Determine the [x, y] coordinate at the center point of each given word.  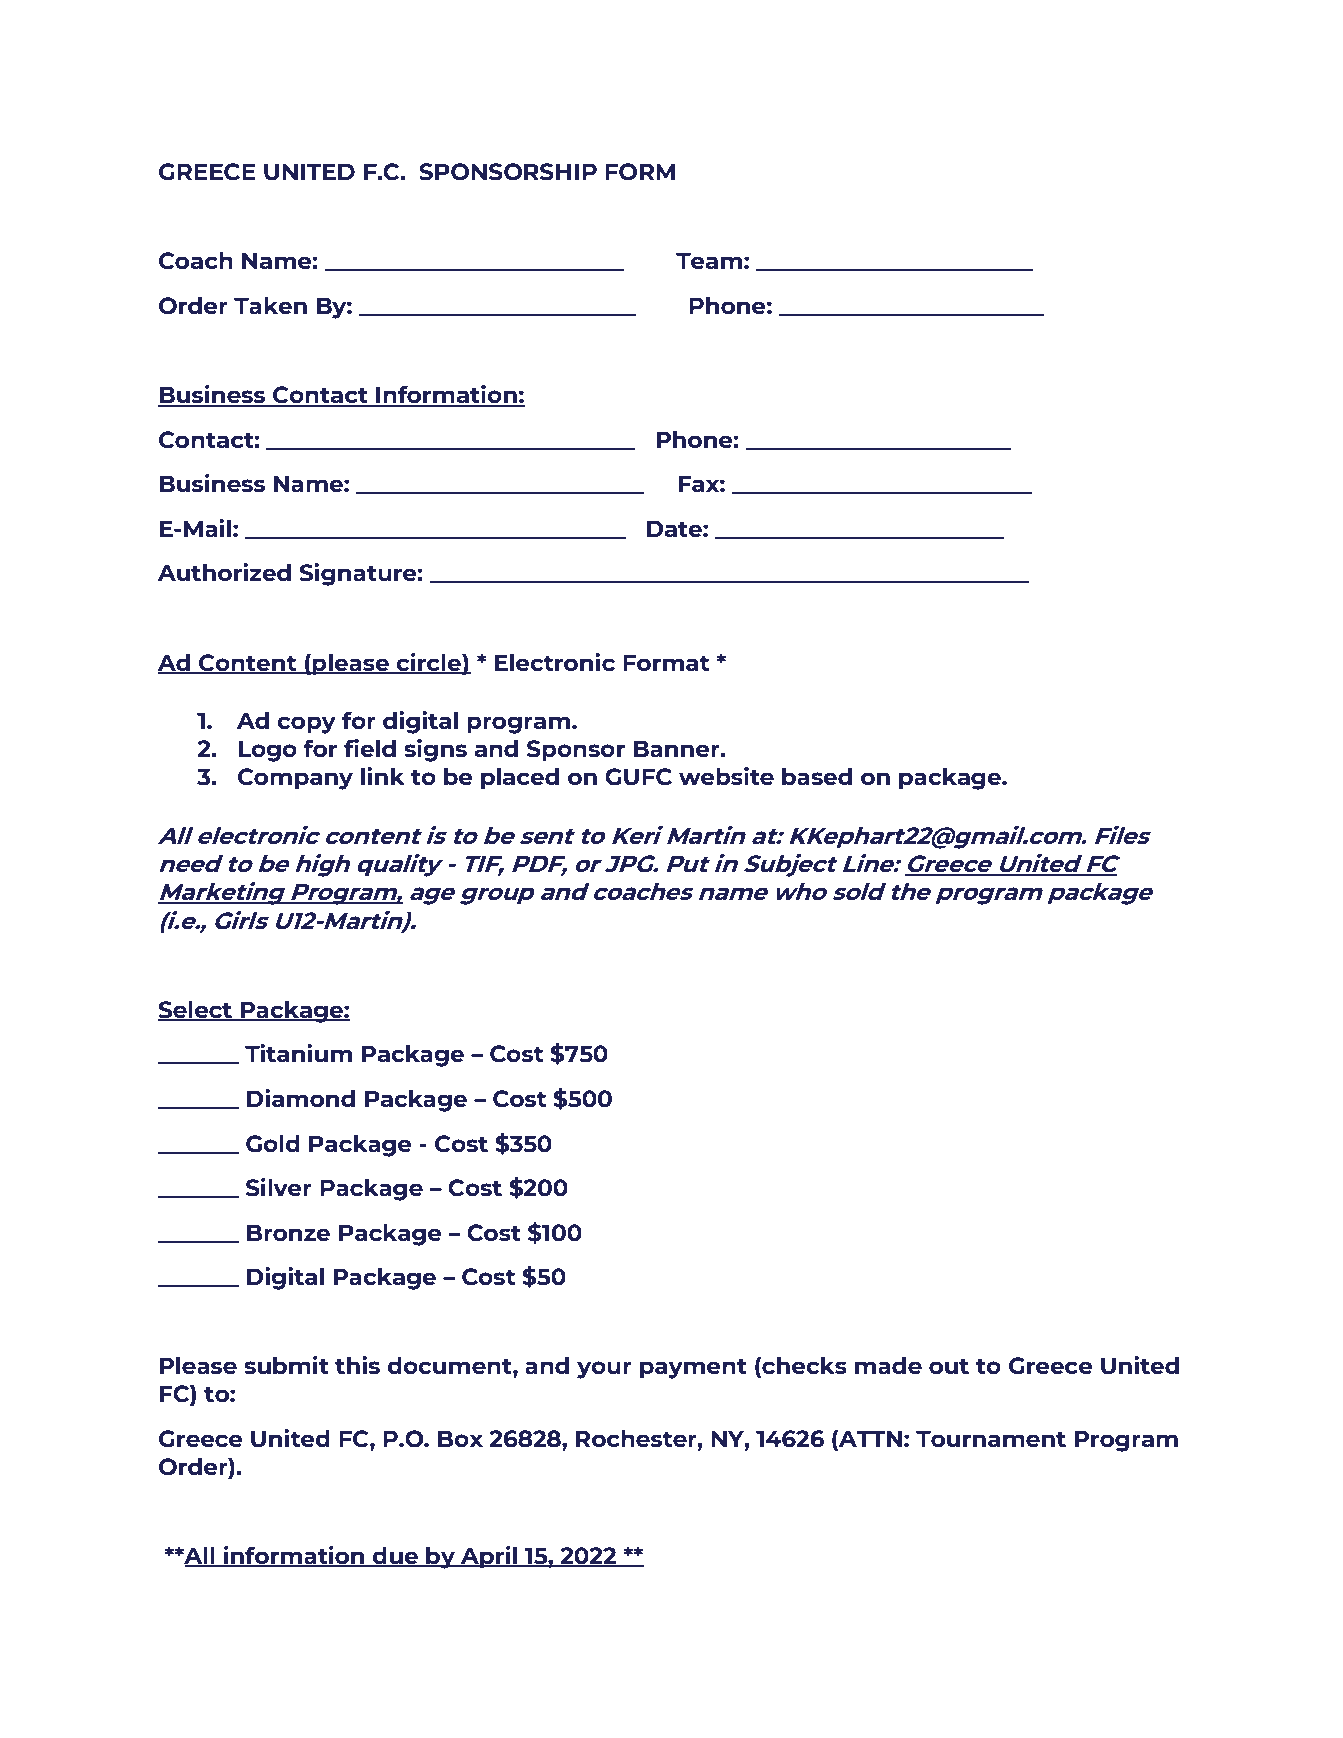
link [383, 776]
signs [435, 750]
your [604, 1370]
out [949, 1366]
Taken [270, 305]
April [489, 1557]
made [888, 1365]
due [396, 1556]
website [726, 776]
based [817, 776]
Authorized [224, 572]
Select [196, 1010]
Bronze [288, 1232]
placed [520, 778]
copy [306, 725]
